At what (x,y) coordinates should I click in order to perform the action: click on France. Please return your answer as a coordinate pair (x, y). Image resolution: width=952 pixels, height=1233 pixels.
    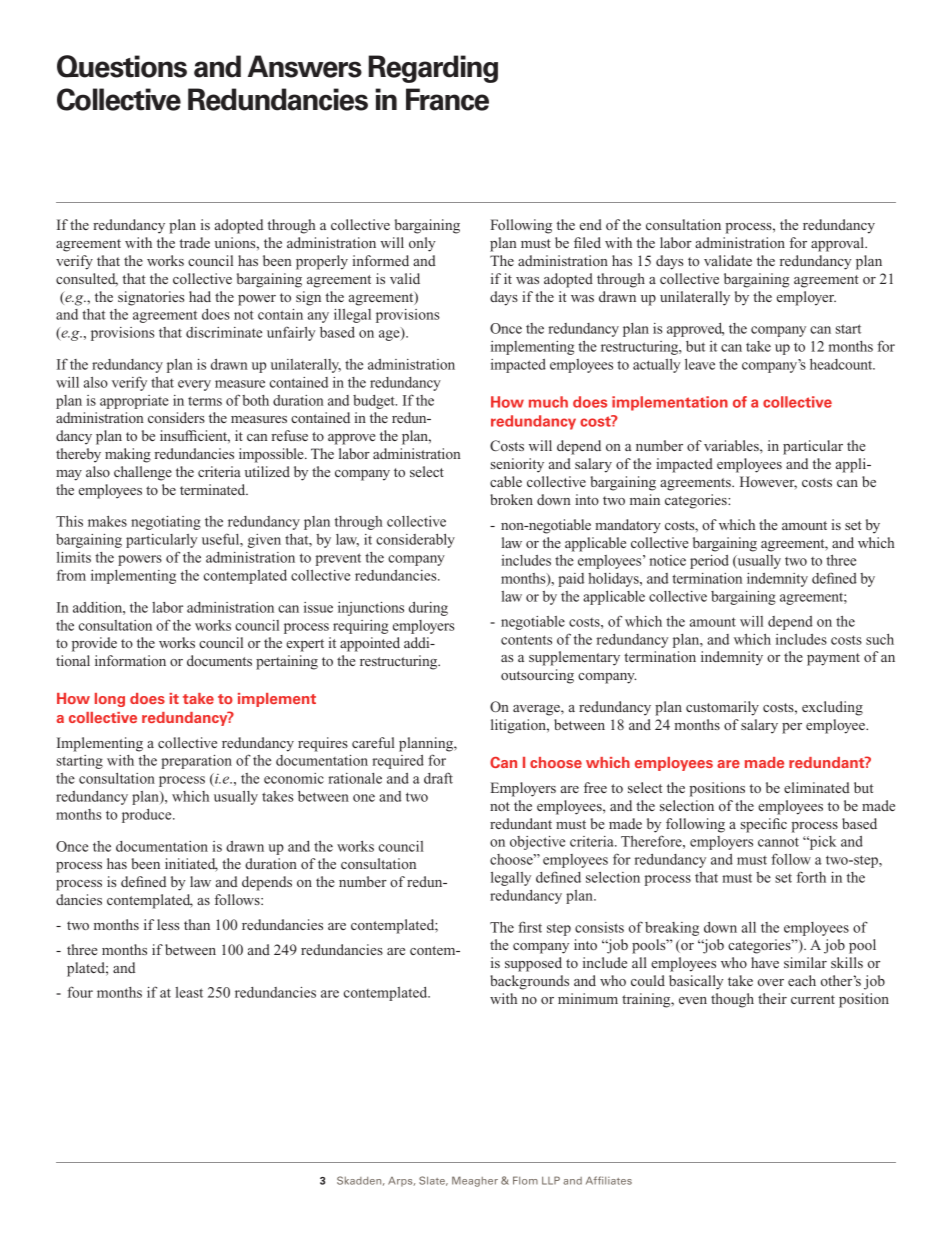
    Looking at the image, I should click on (447, 99).
